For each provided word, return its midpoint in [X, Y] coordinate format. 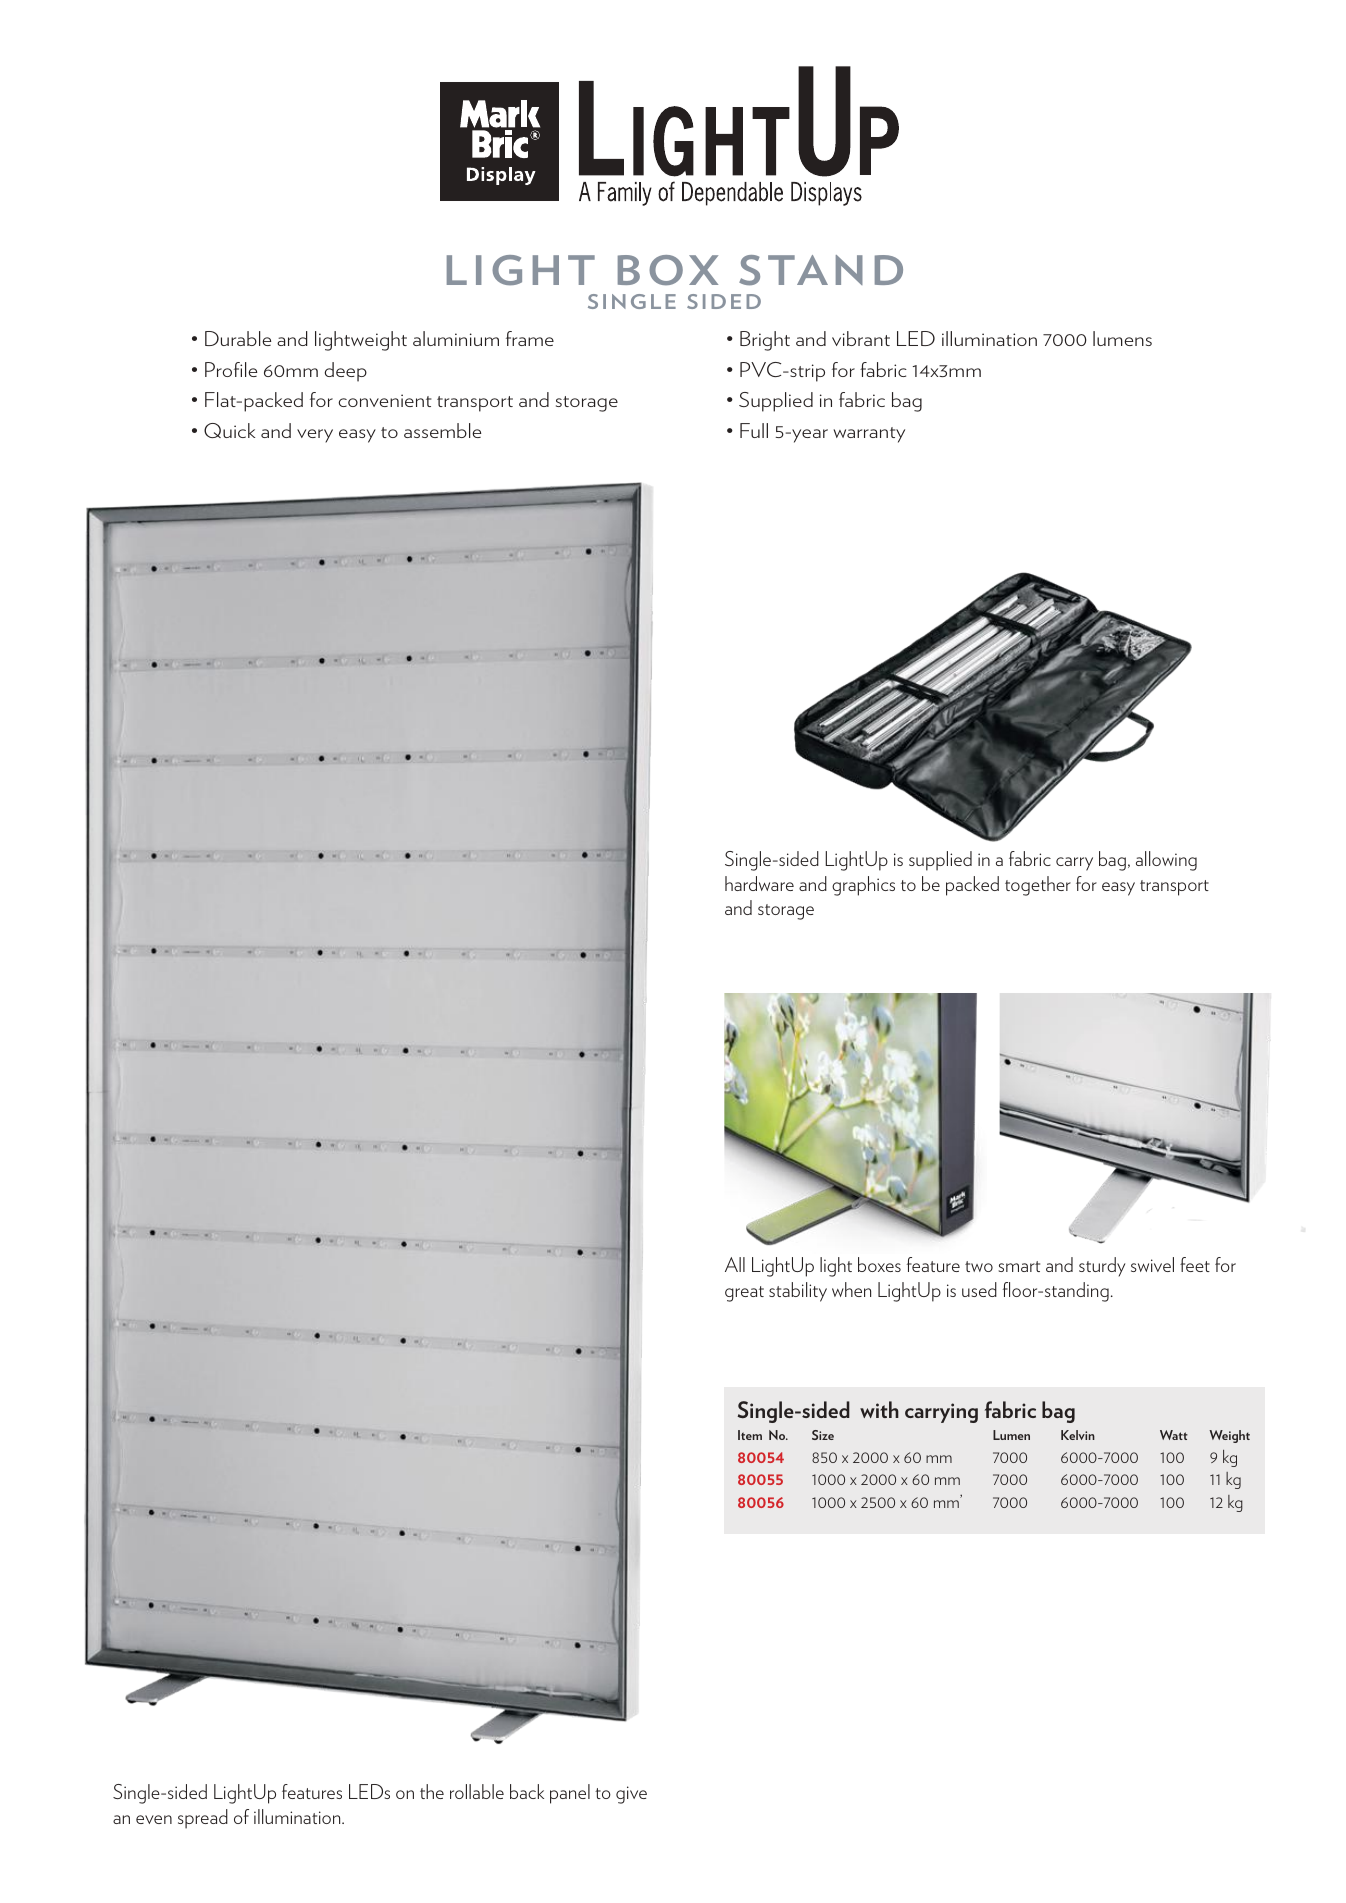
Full [754, 430]
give [631, 1795]
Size [823, 1435]
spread [203, 1819]
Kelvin [1078, 1435]
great [744, 1294]
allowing [1166, 861]
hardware [759, 883]
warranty [869, 435]
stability [798, 1292]
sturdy [1102, 1267]
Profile [231, 369]
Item [750, 1435]
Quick [229, 430]
